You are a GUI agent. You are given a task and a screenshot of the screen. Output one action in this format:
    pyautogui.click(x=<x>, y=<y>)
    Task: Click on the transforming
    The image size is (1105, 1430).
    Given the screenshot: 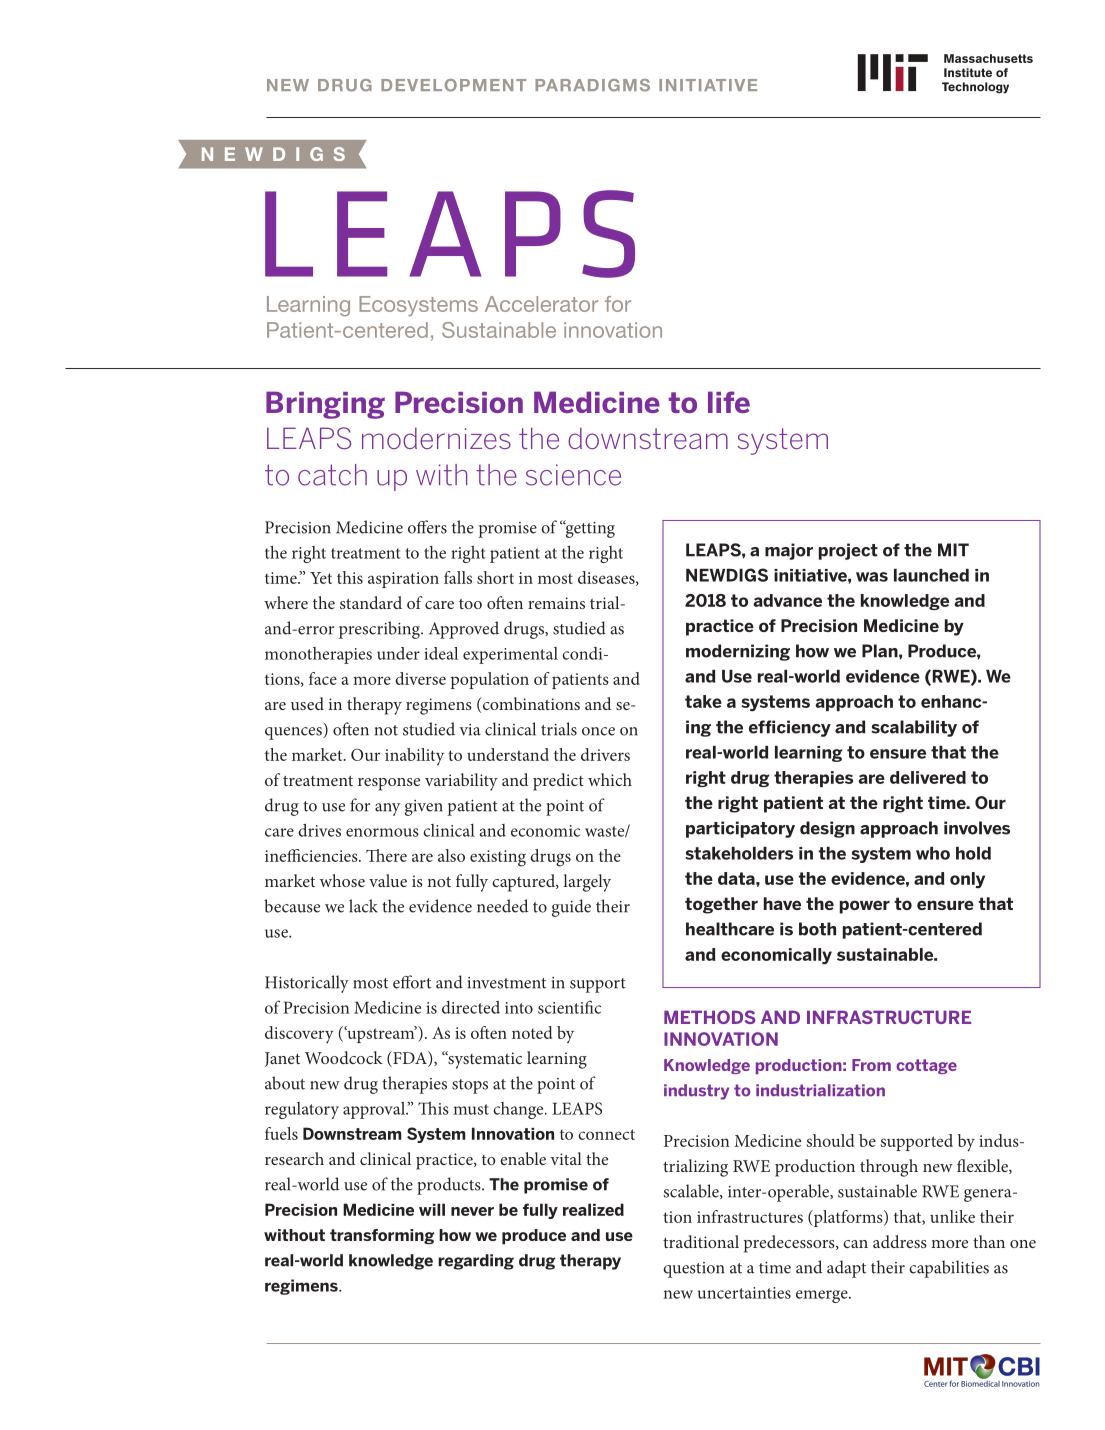 What is the action you would take?
    pyautogui.click(x=382, y=1237)
